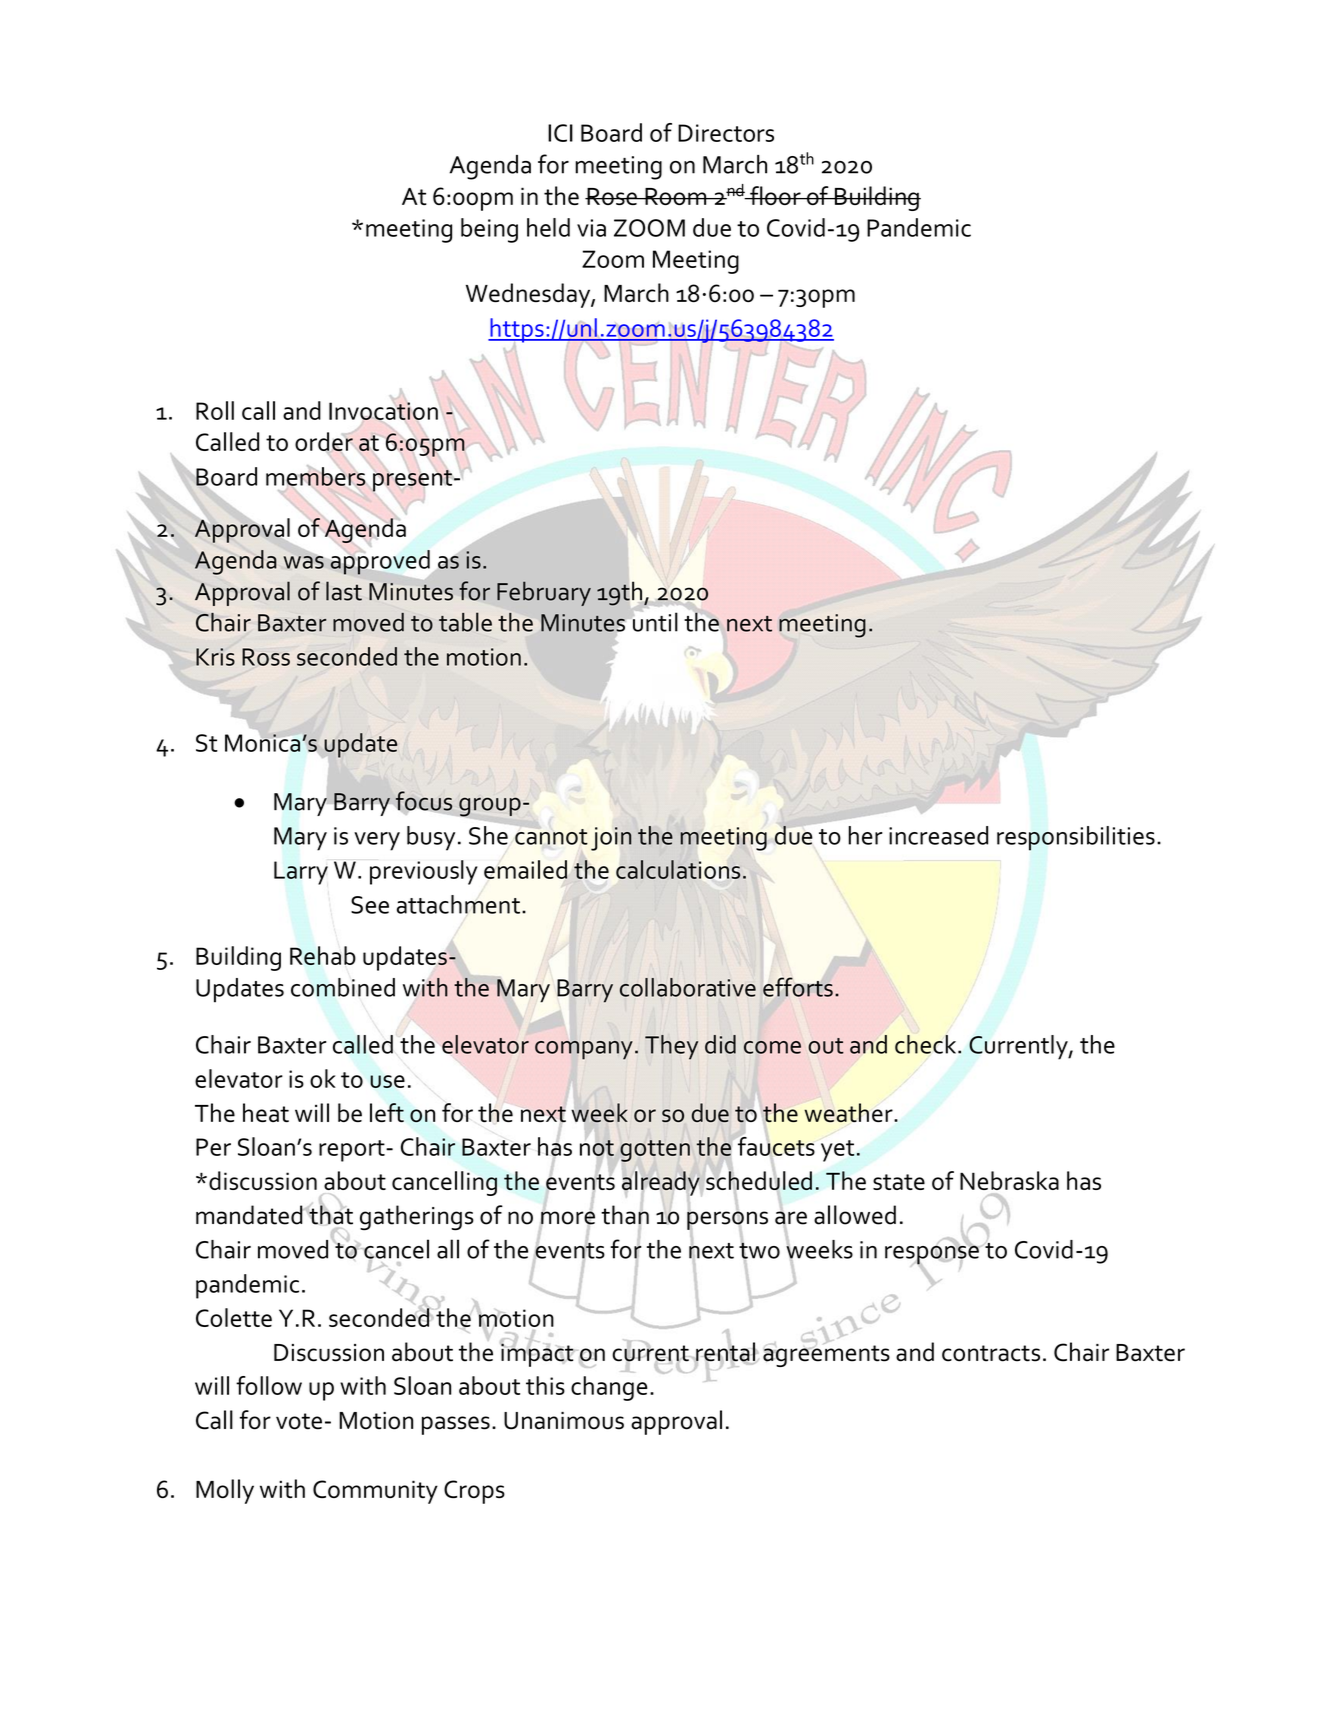 The width and height of the screenshot is (1322, 1711). I want to click on responsibilities, so click(1076, 838).
